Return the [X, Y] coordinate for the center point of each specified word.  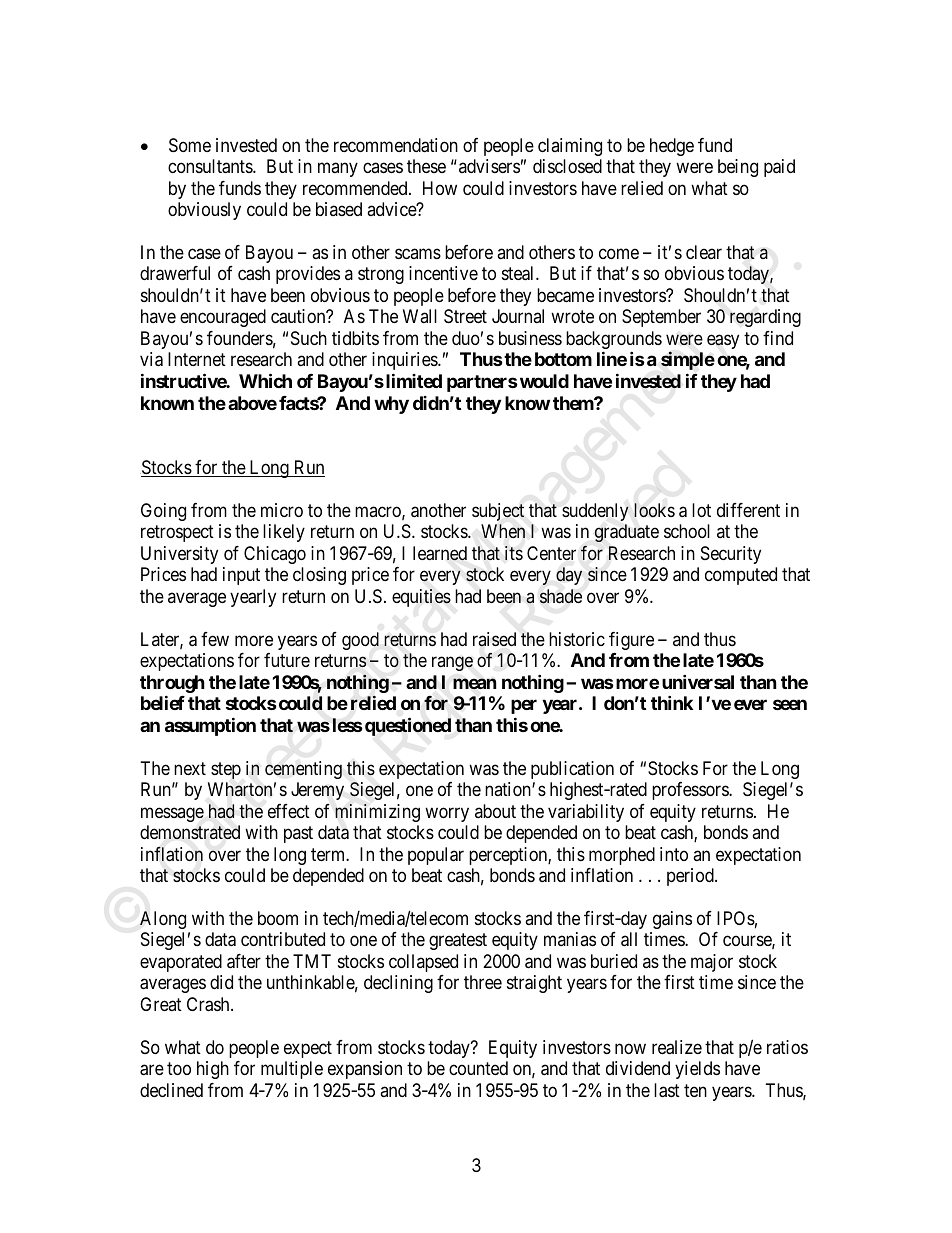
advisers [489, 166]
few [215, 639]
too [179, 1069]
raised [494, 639]
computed [741, 576]
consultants [211, 166]
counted [478, 1068]
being [738, 168]
